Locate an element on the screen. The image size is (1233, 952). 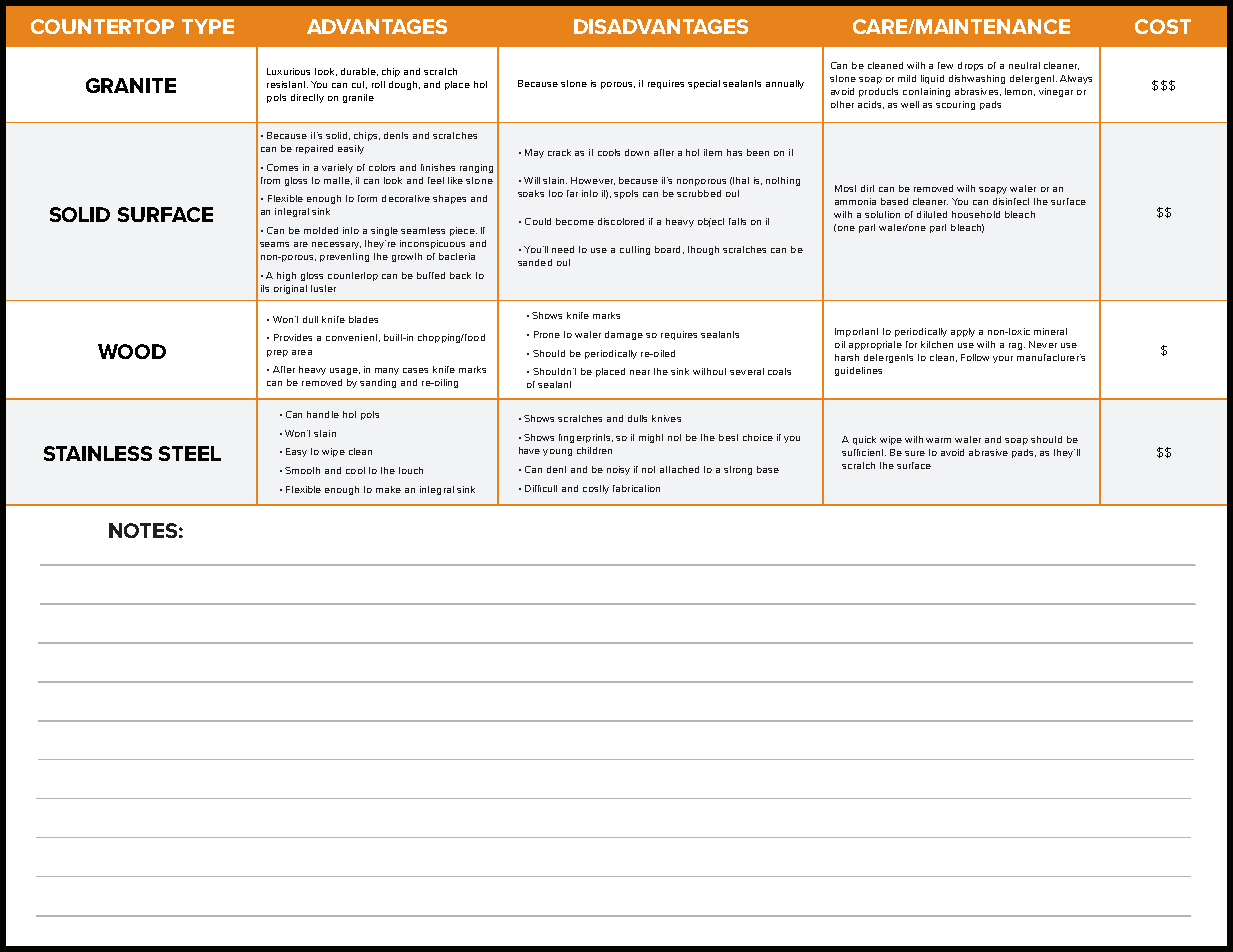
seams is located at coordinates (274, 244).
